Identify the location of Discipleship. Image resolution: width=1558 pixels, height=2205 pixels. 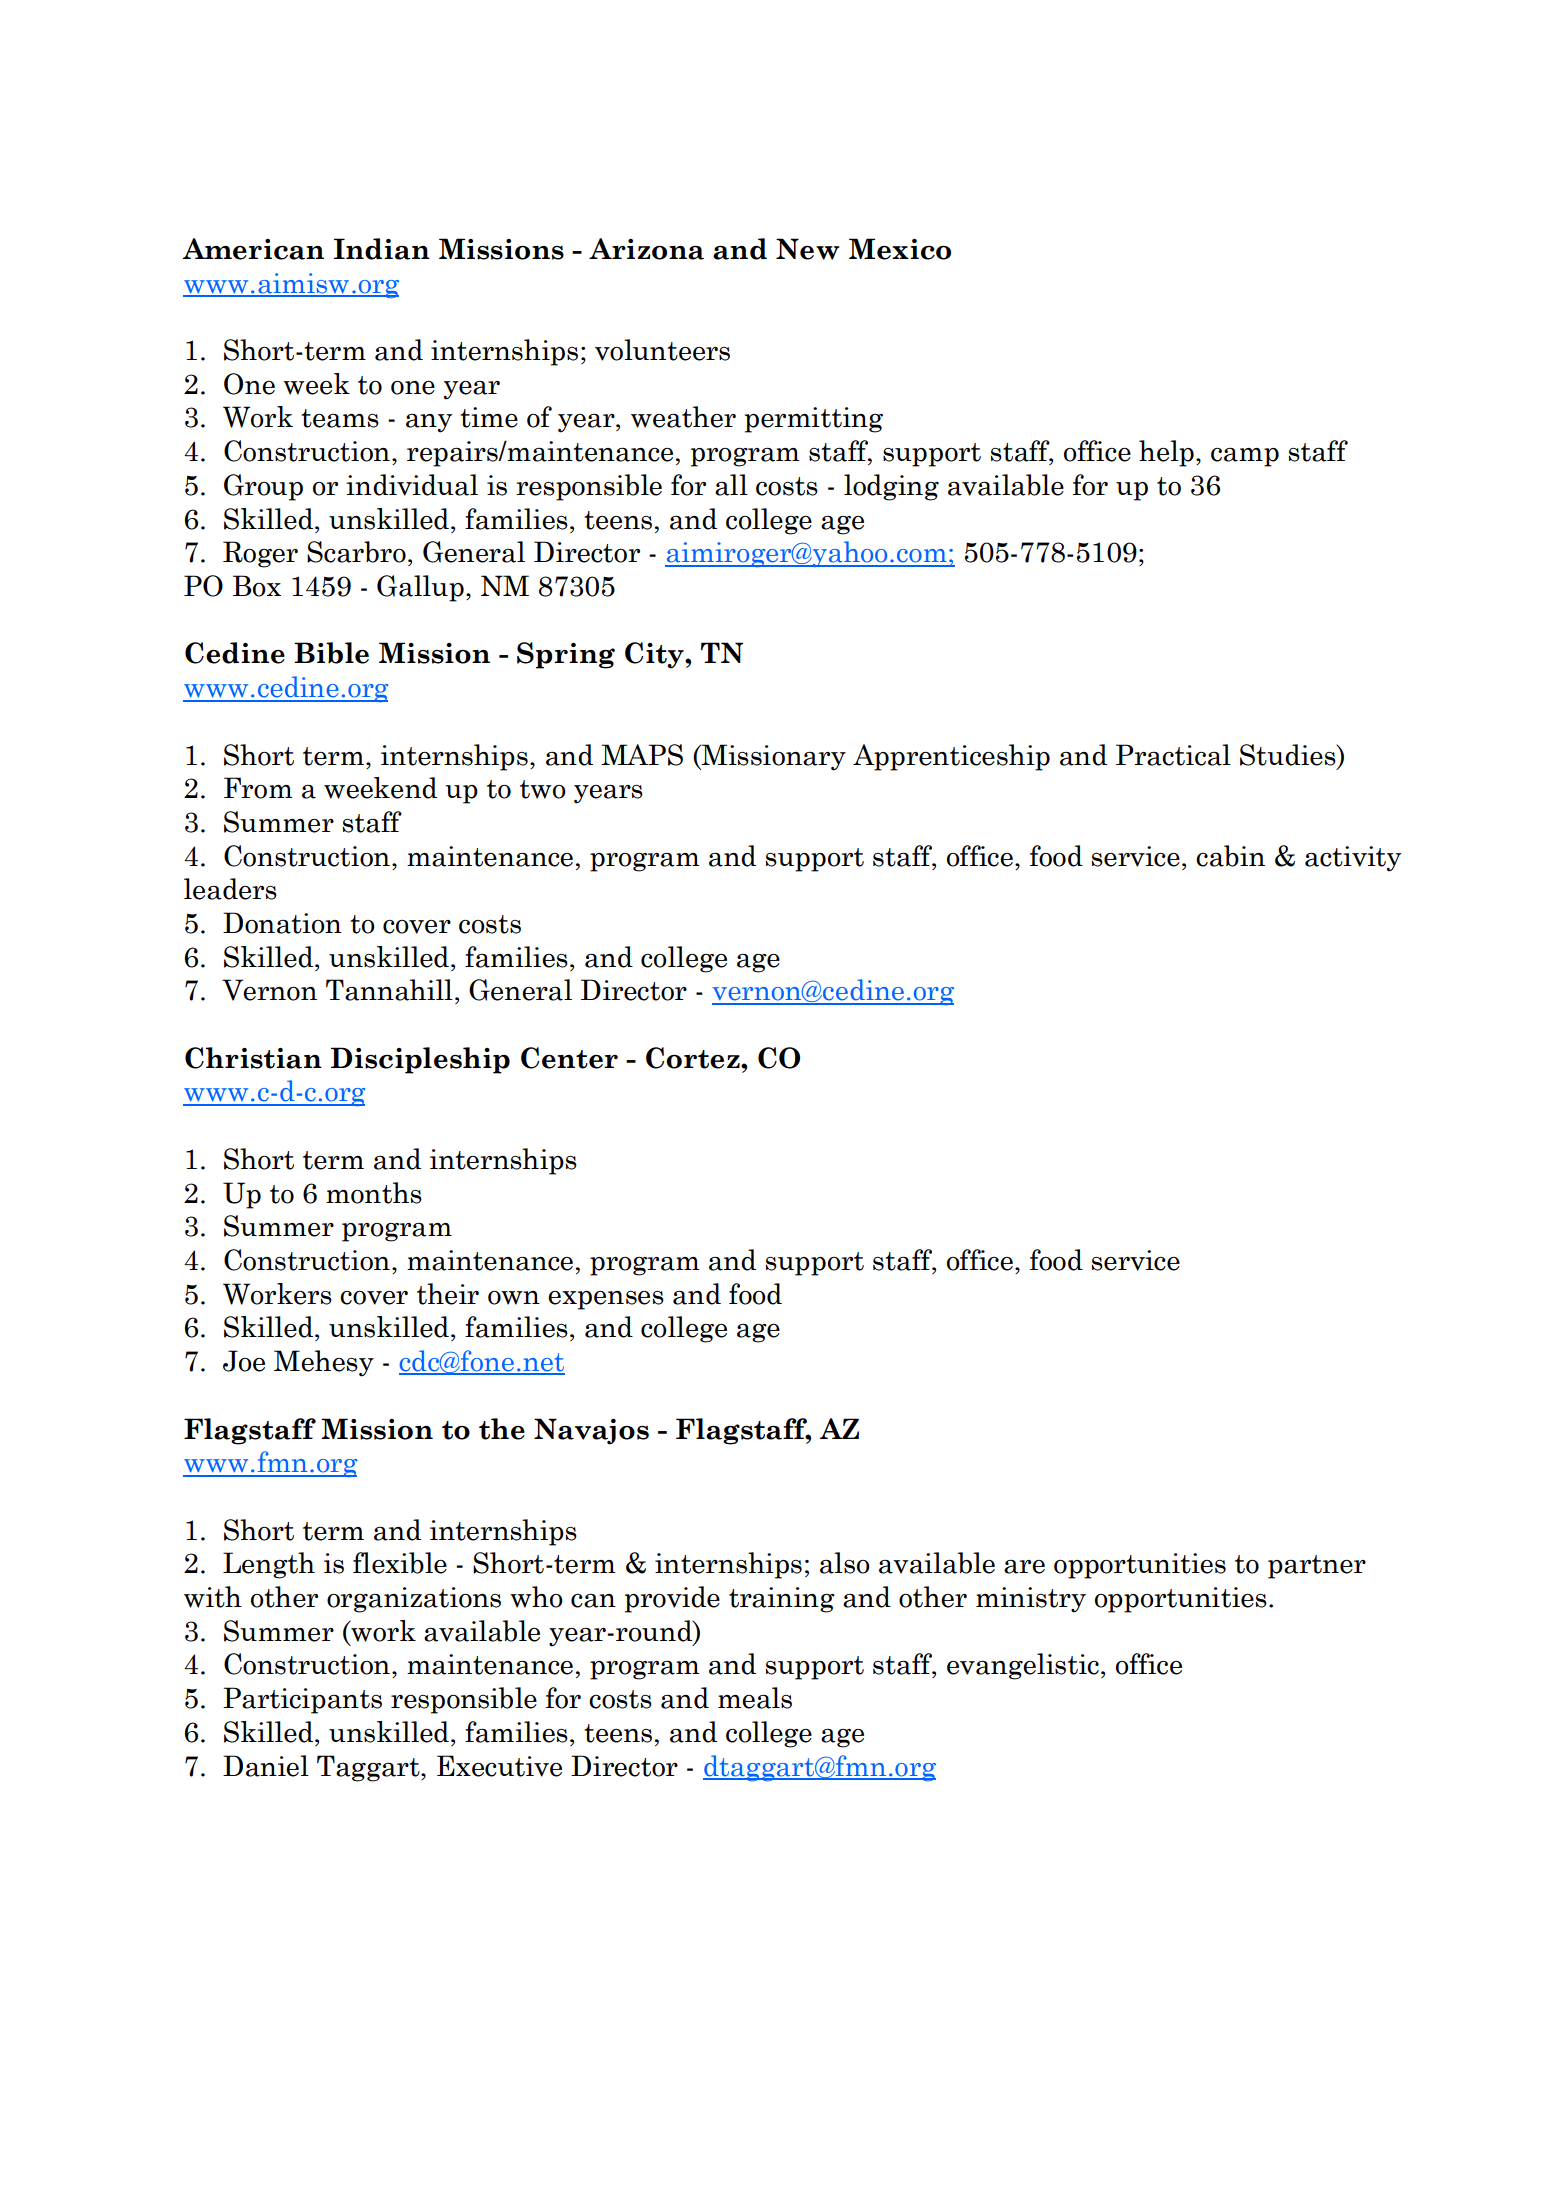
(420, 1060).
